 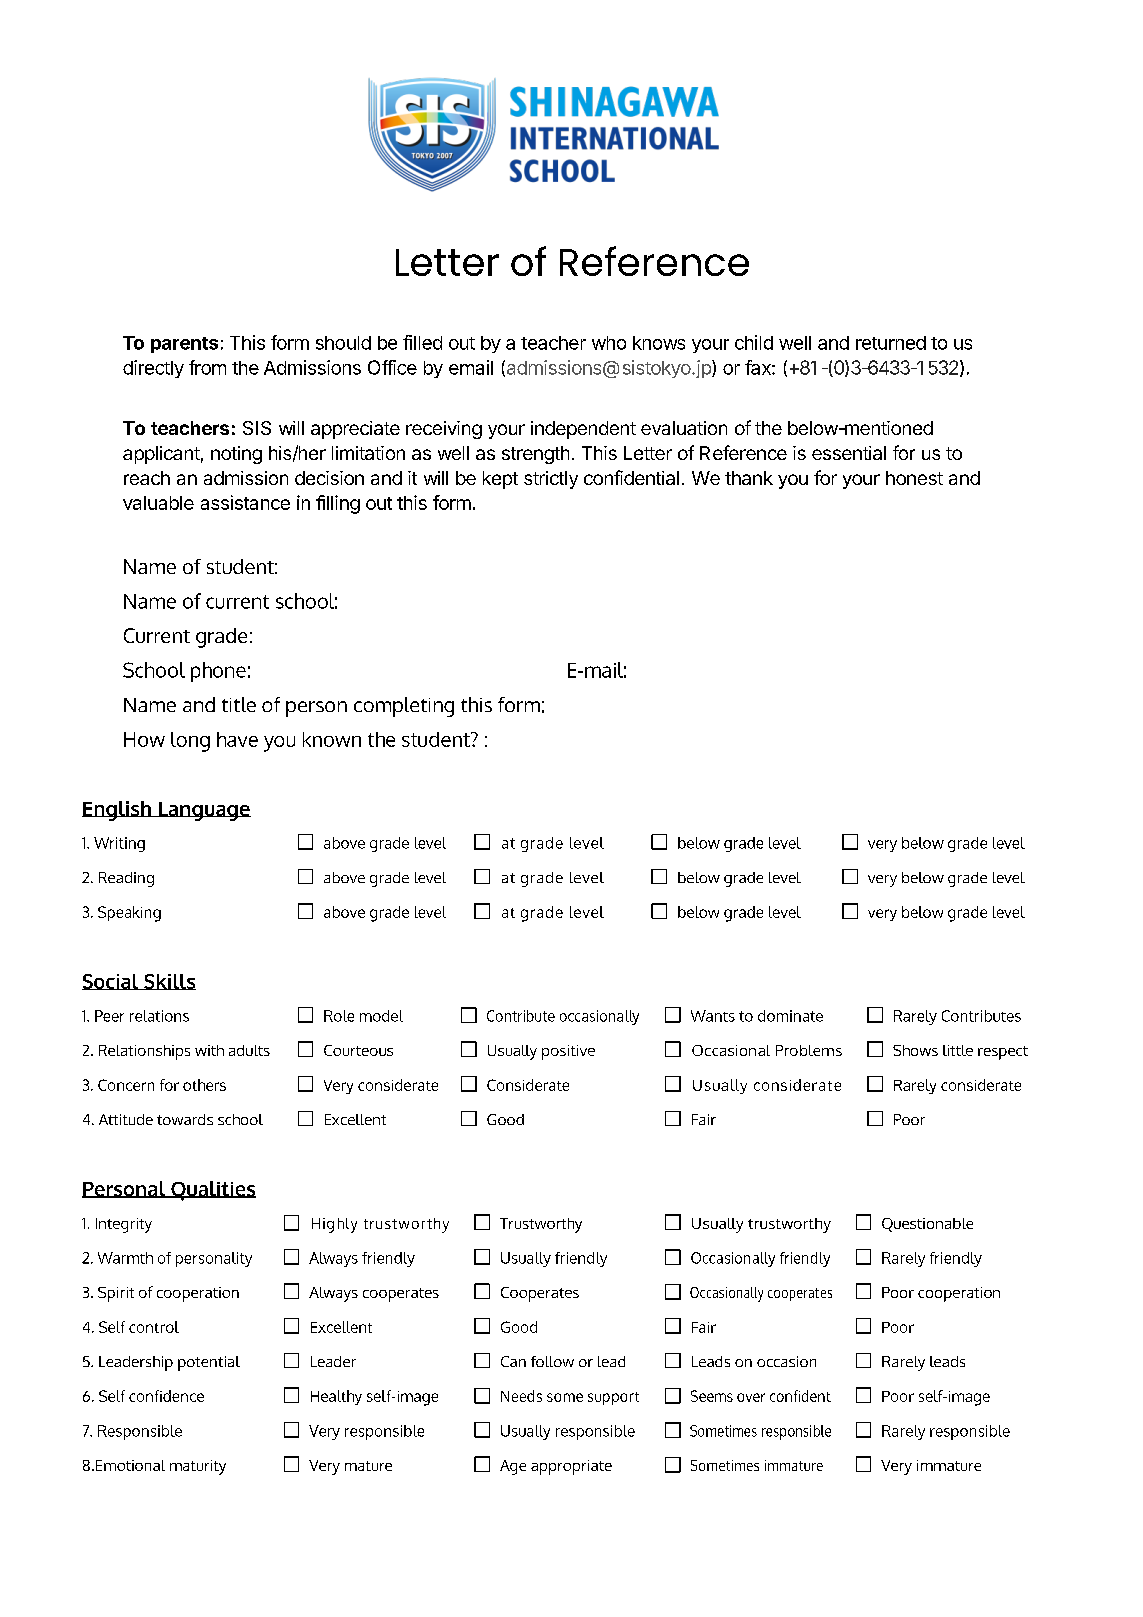 I want to click on completing, so click(x=404, y=707).
